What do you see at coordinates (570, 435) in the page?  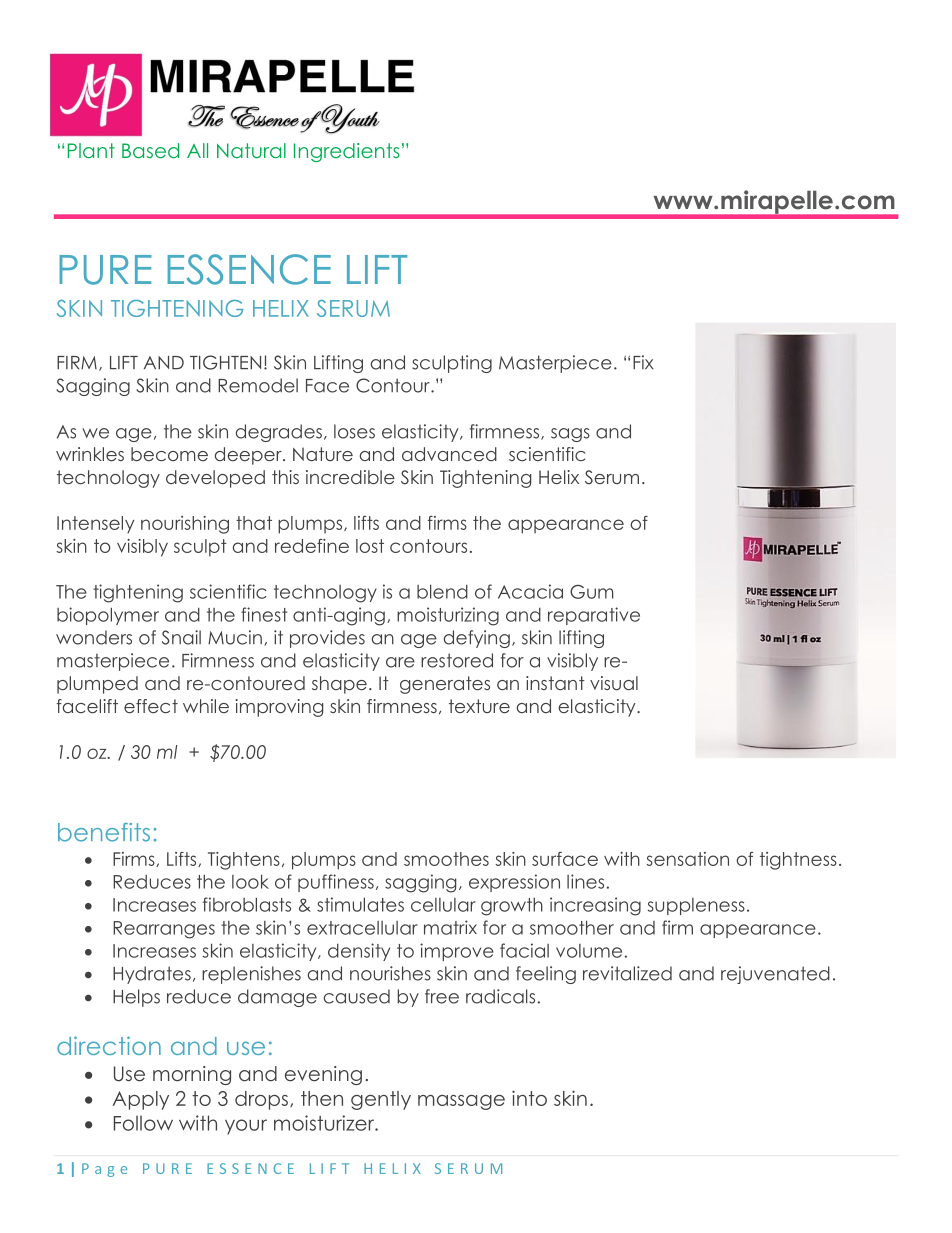 I see `sags` at bounding box center [570, 435].
